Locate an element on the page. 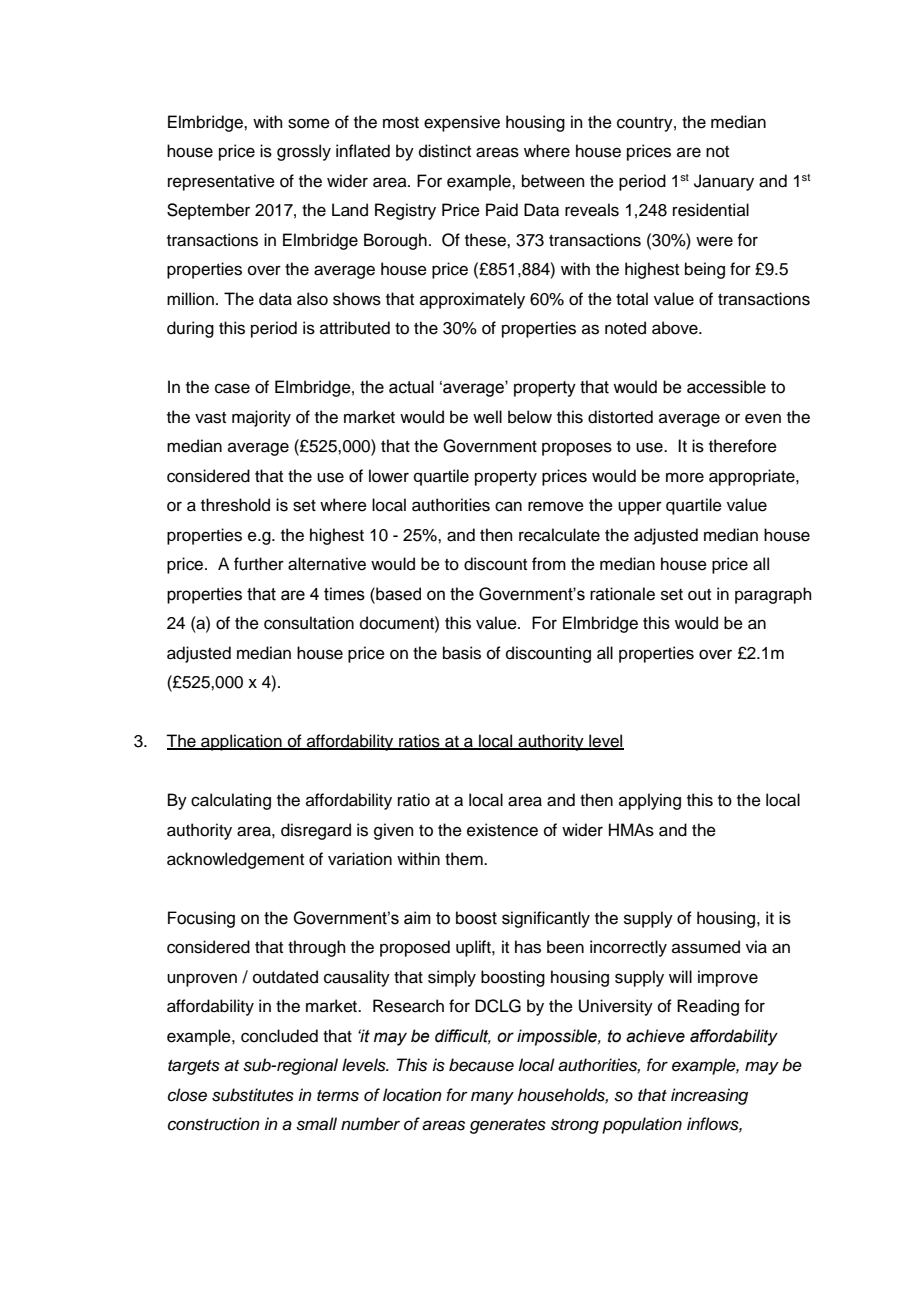  applying is located at coordinates (650, 801).
